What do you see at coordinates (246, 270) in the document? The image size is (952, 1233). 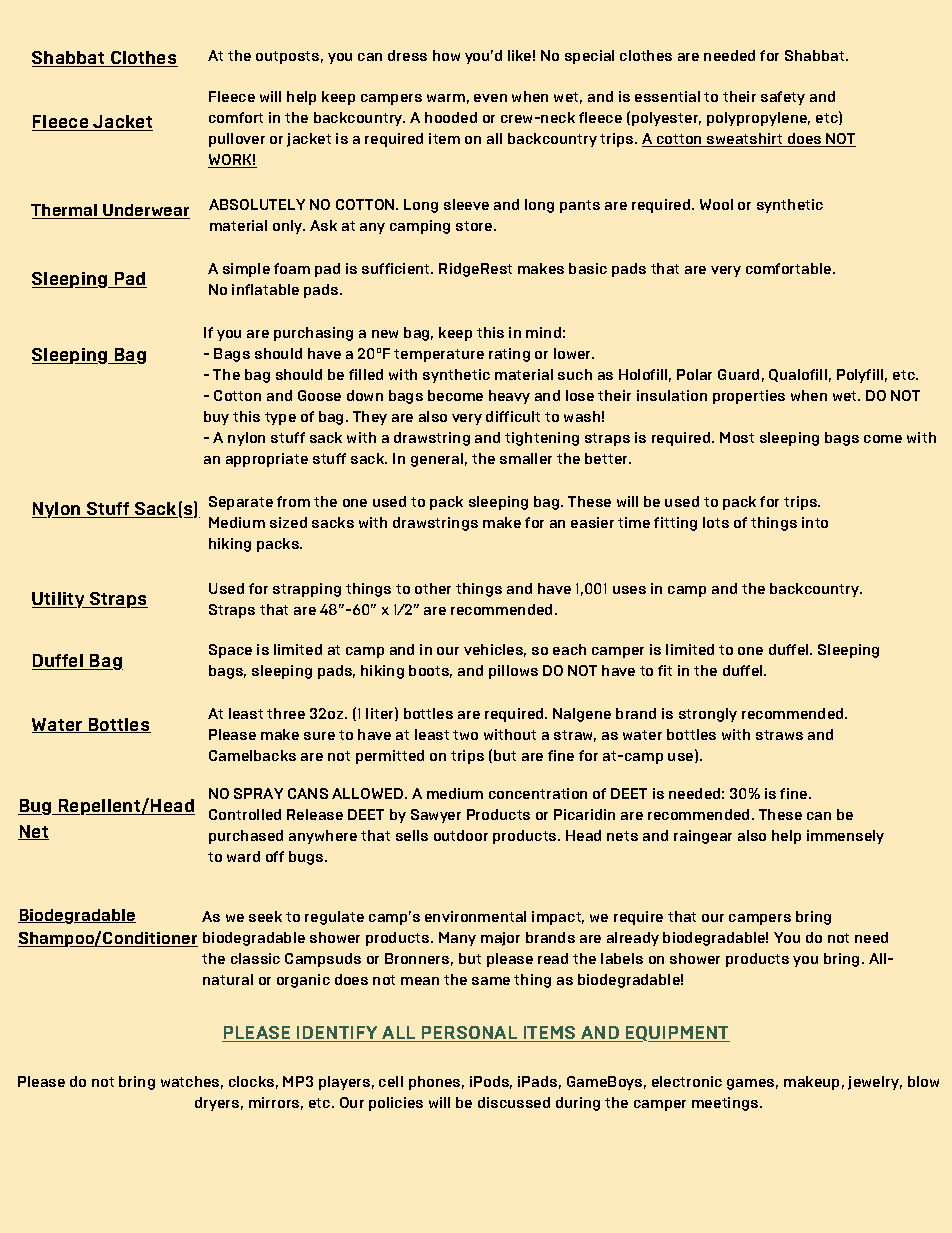 I see `simple` at bounding box center [246, 270].
